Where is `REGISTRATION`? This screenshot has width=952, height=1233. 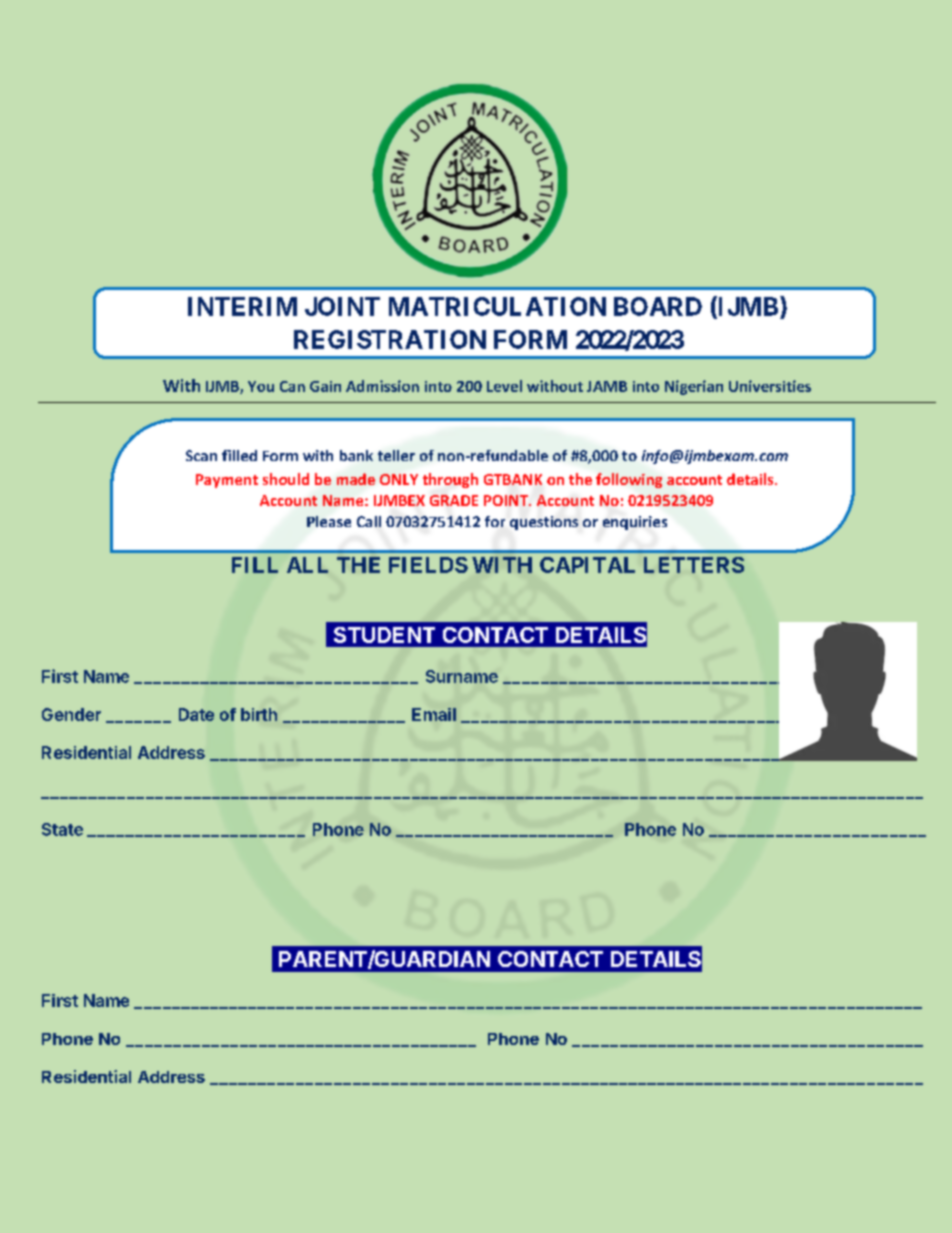
REGISTRATION is located at coordinates (390, 339).
